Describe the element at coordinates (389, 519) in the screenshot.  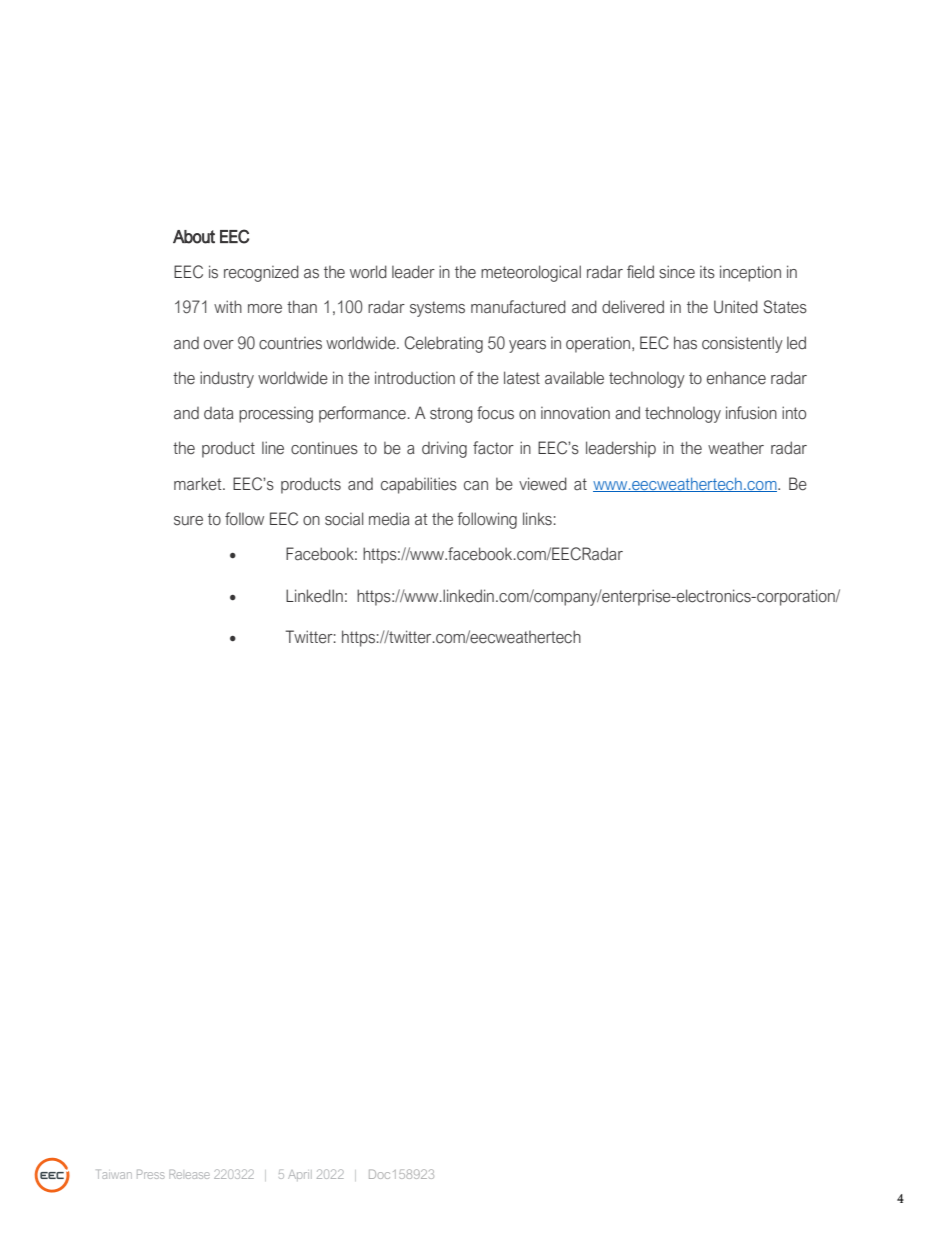
I see `media` at that location.
